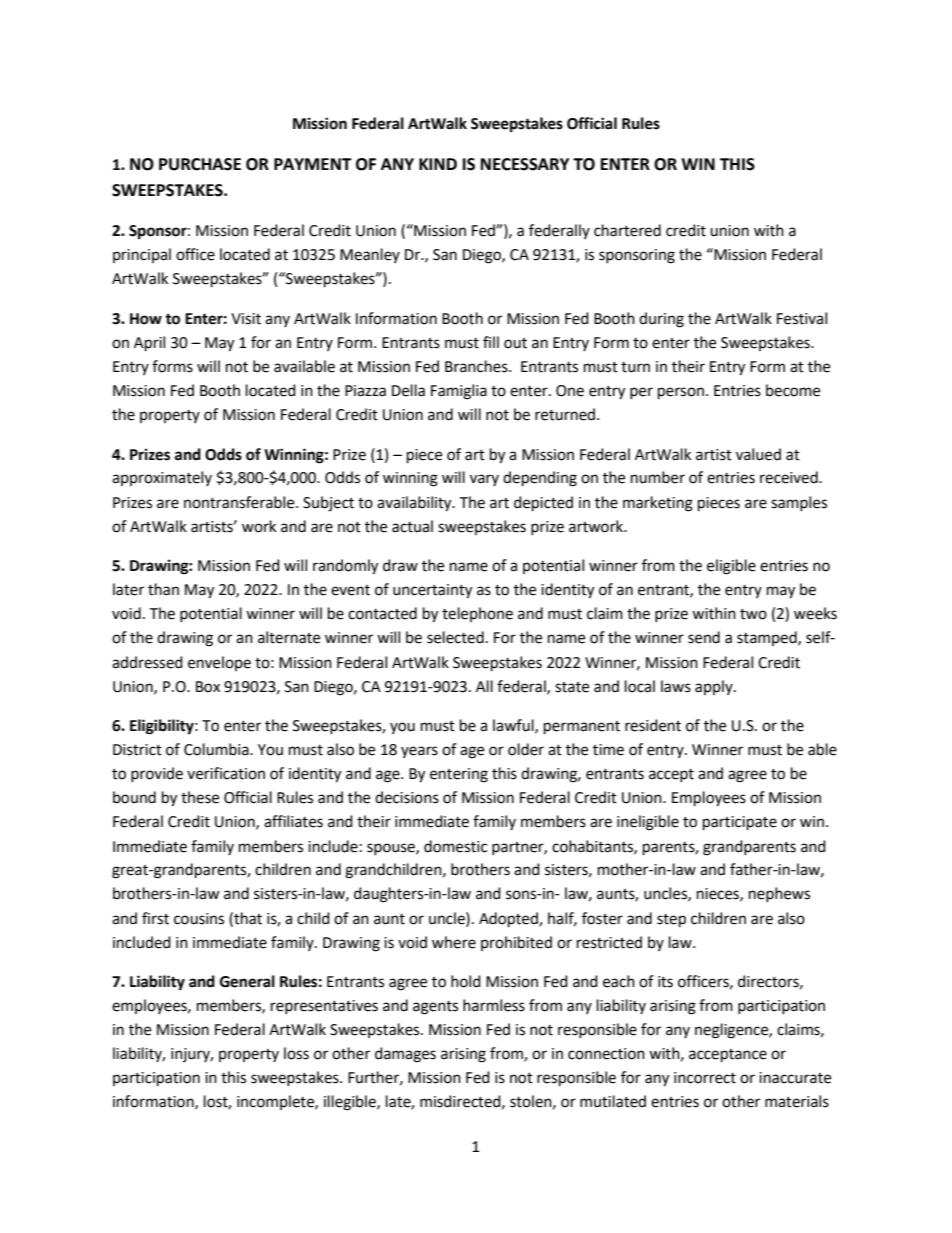 This image has width=952, height=1233. Describe the element at coordinates (162, 478) in the image. I see `approximately` at that location.
